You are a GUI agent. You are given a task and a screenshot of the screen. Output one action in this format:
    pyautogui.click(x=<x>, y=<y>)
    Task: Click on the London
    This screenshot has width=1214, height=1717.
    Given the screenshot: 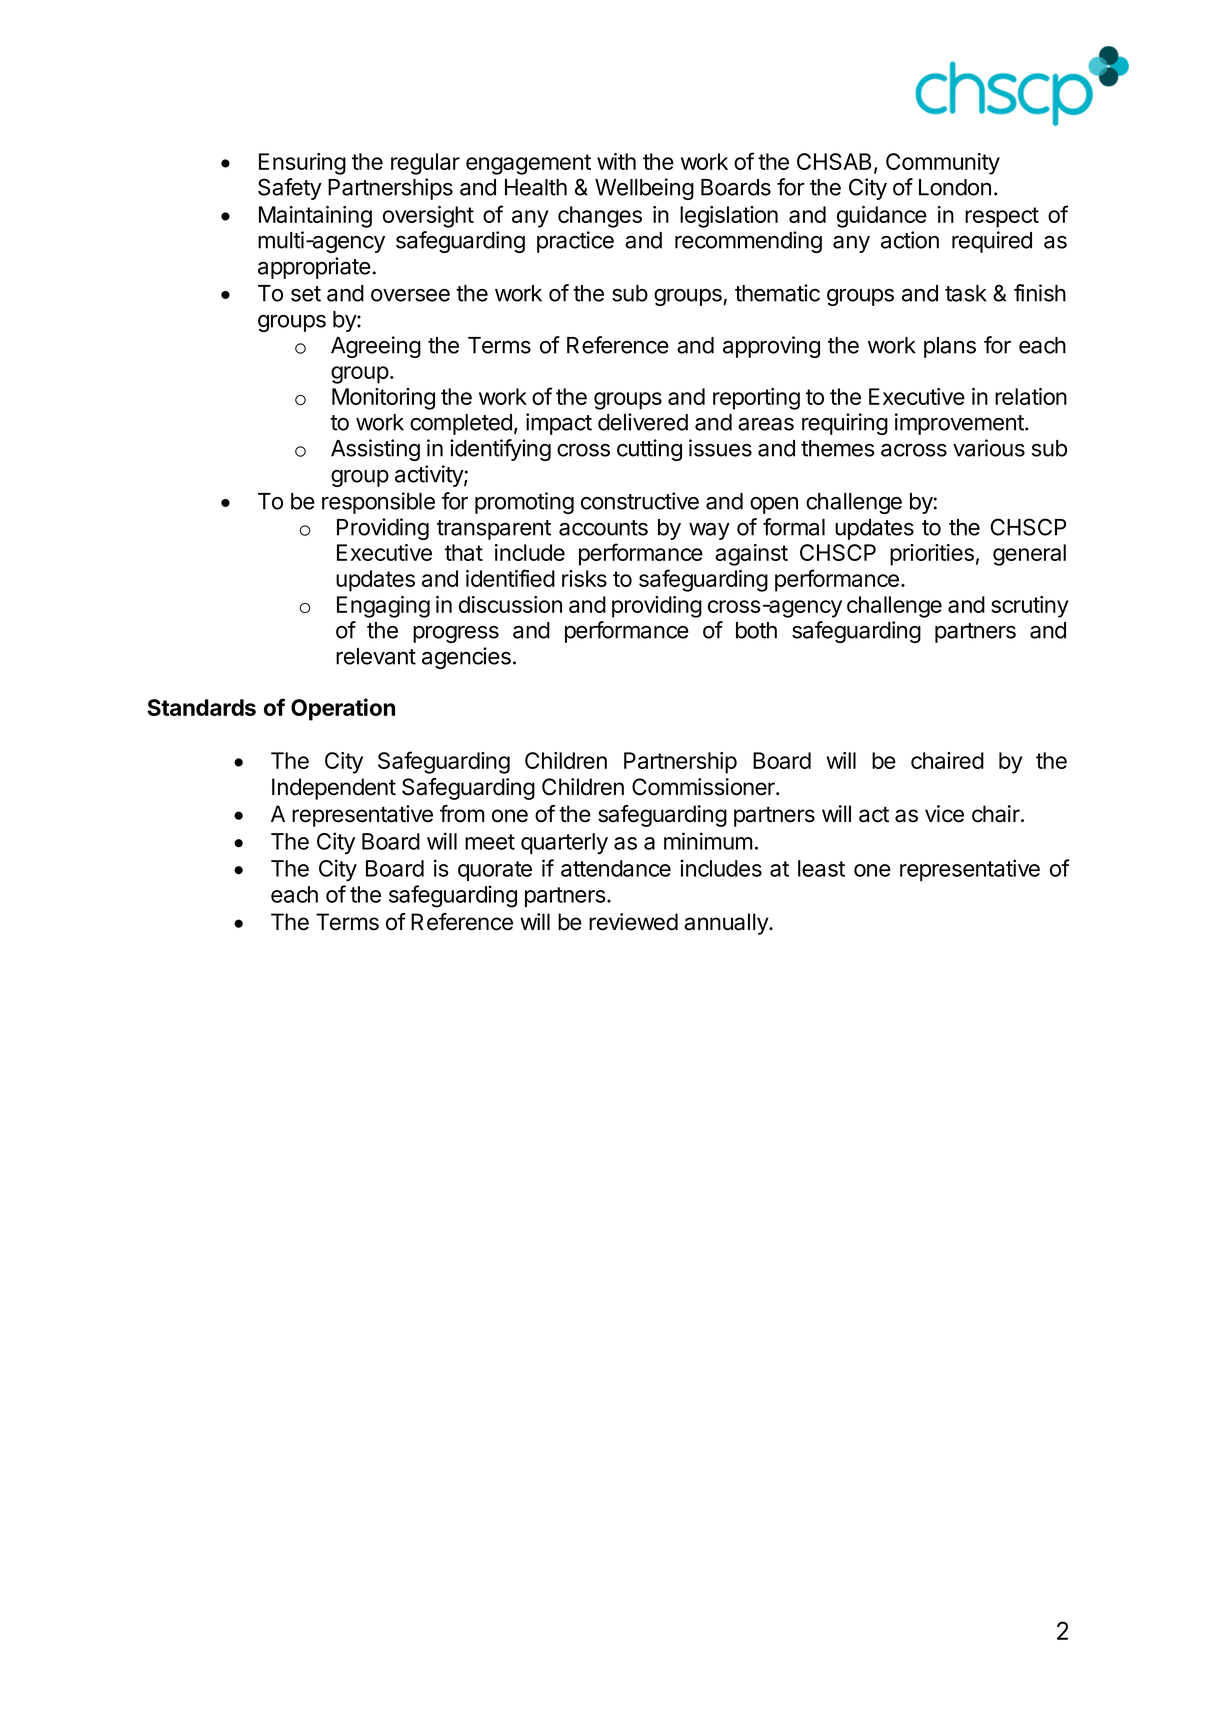 What is the action you would take?
    pyautogui.click(x=955, y=187)
